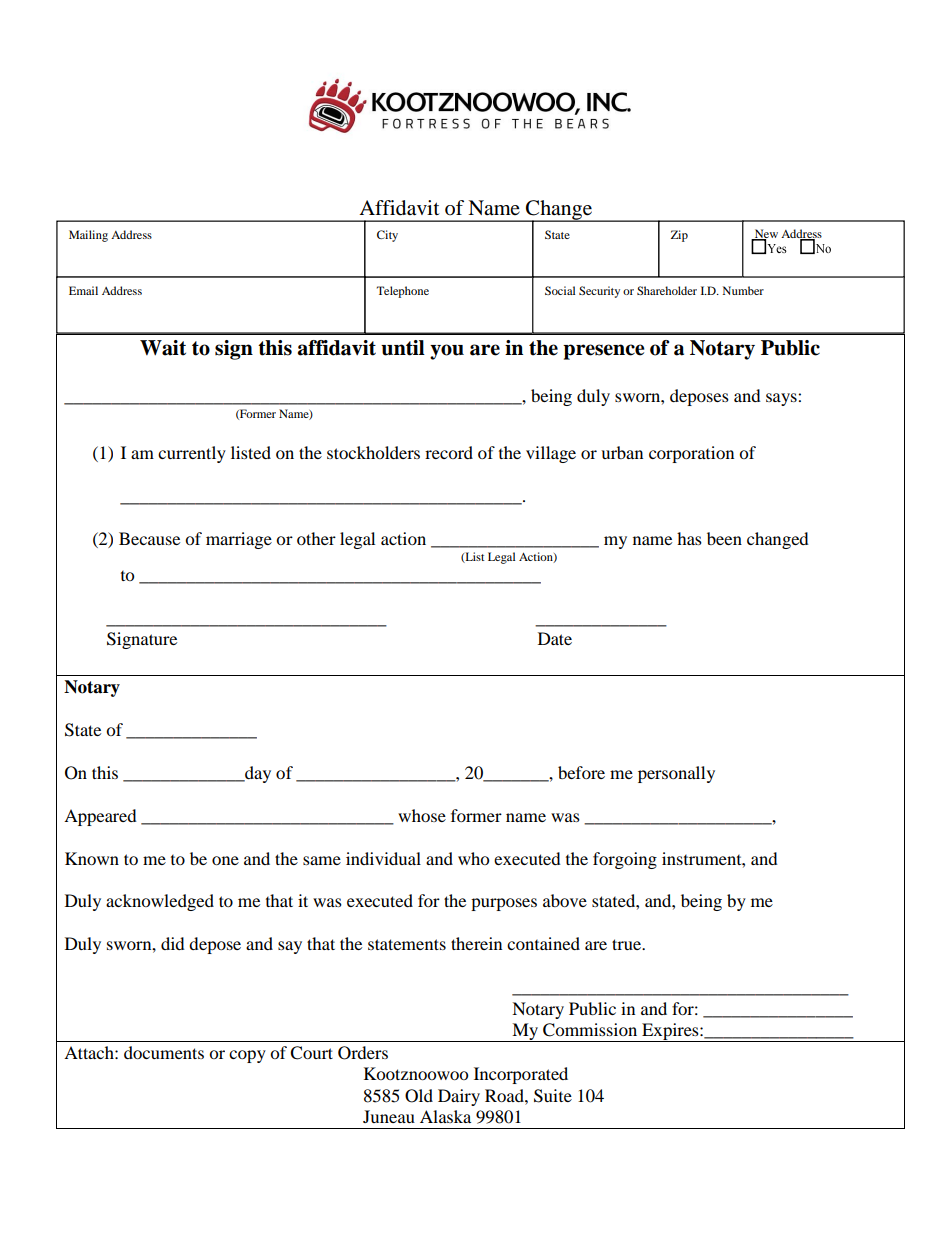 The image size is (952, 1233). What do you see at coordinates (676, 774) in the image?
I see `personally` at bounding box center [676, 774].
